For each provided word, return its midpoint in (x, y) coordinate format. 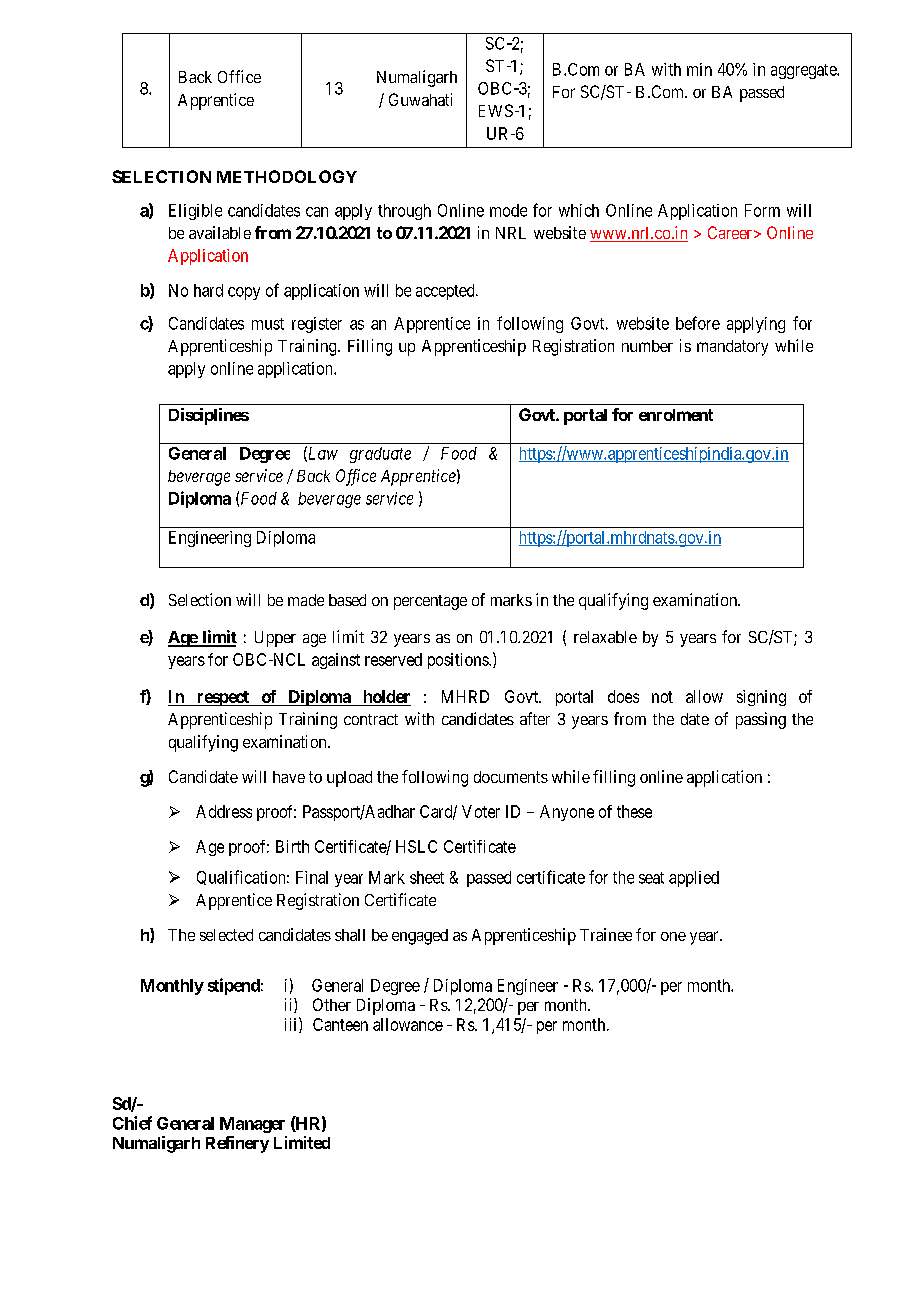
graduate (380, 455)
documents (511, 777)
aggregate (804, 71)
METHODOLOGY (287, 176)
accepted (446, 292)
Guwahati (420, 99)
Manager (252, 1125)
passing (761, 720)
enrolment (676, 415)
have (289, 777)
